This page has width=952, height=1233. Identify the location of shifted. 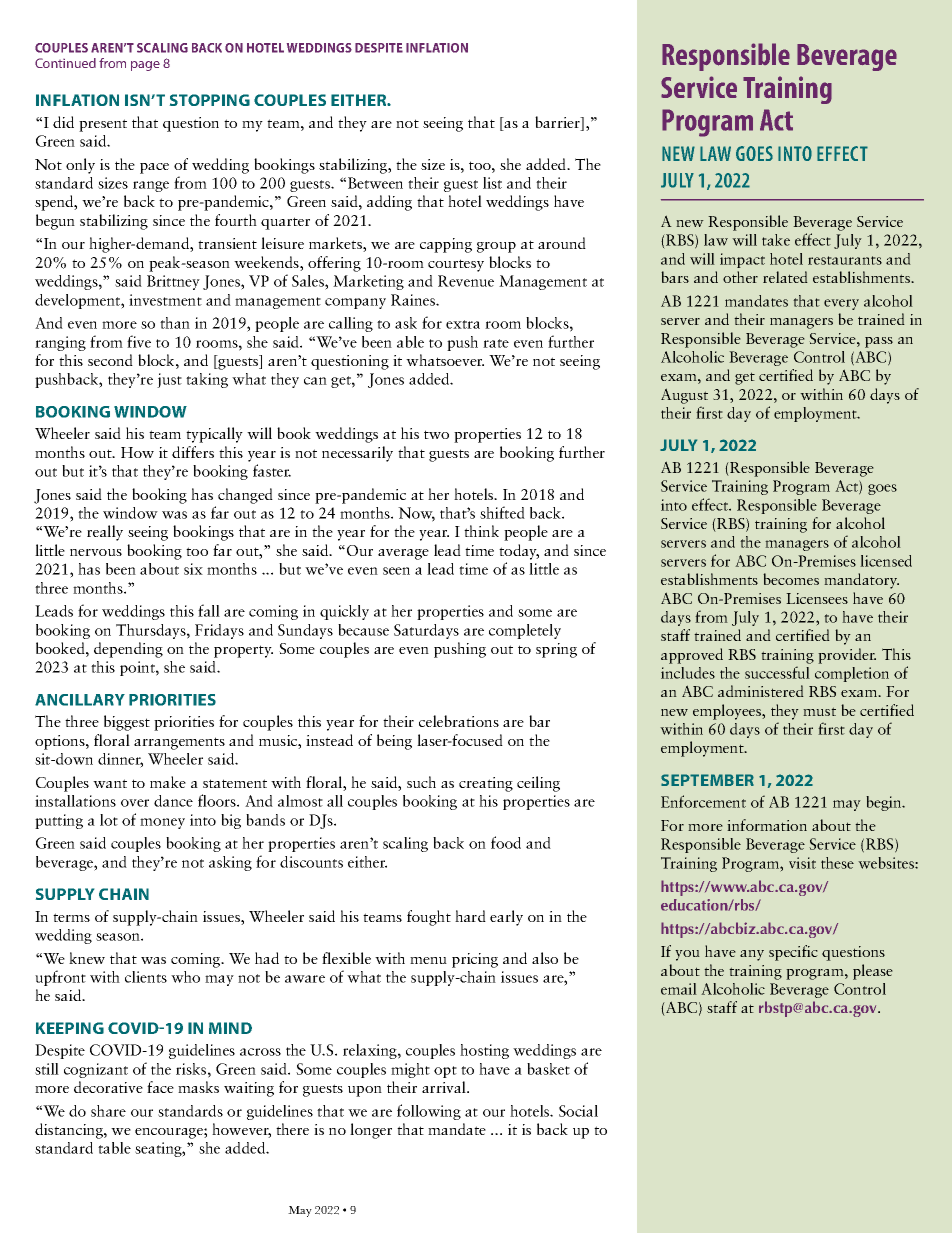
(502, 512).
